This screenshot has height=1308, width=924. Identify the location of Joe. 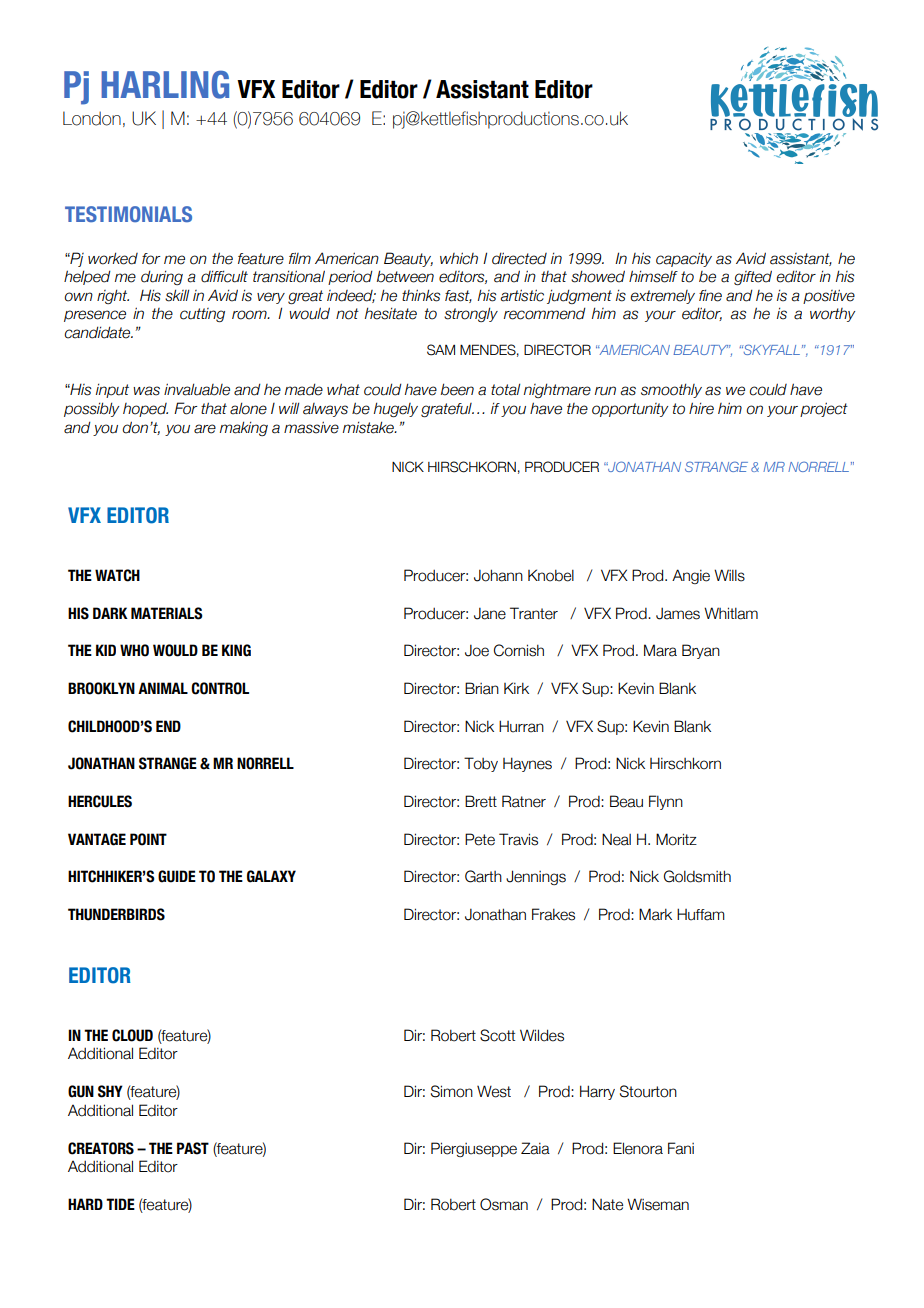
(477, 650).
